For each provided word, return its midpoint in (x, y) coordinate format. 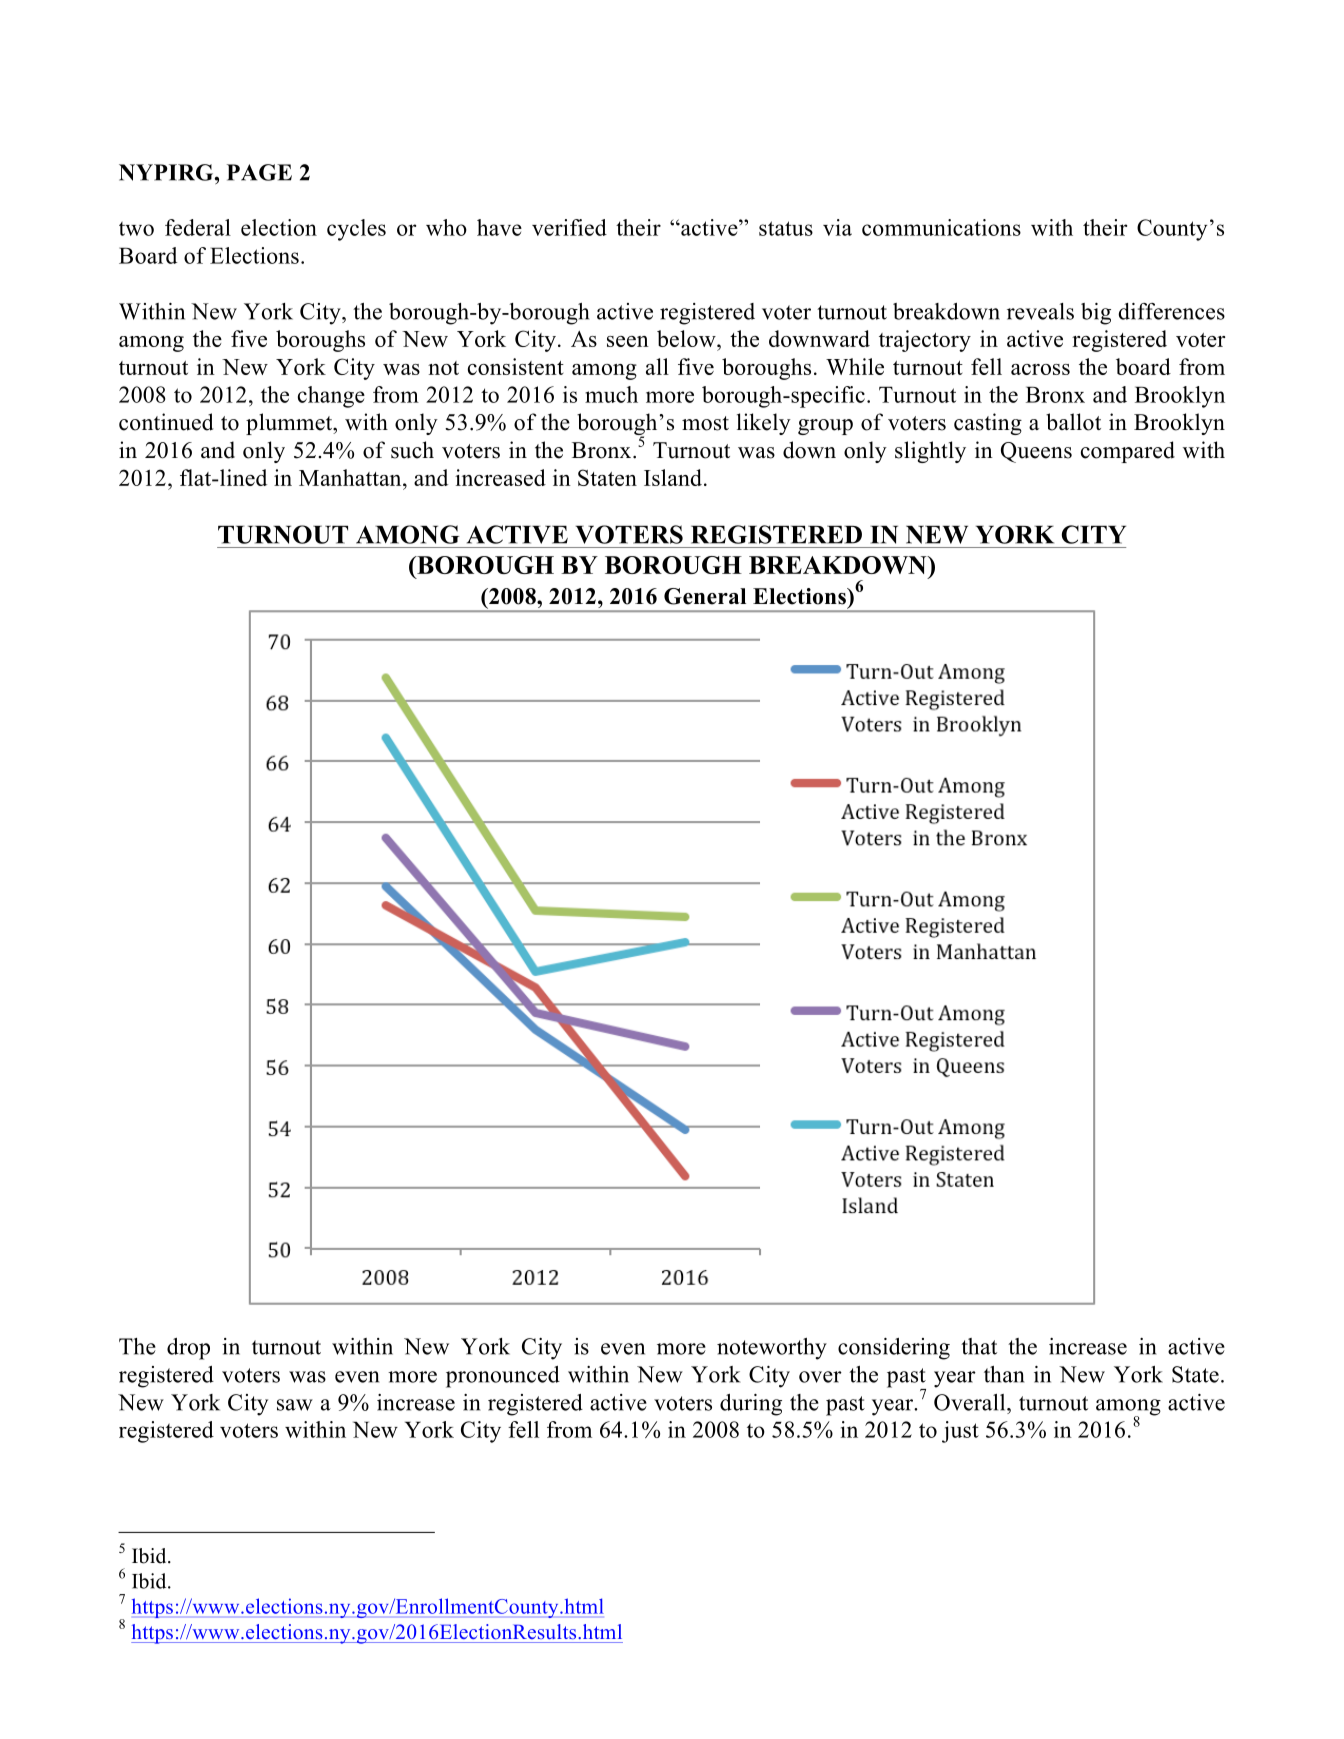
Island (673, 477)
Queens (1036, 452)
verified (569, 227)
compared (1128, 452)
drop (188, 1349)
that (979, 1346)
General (705, 596)
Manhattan (351, 477)
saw (295, 1405)
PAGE (259, 172)
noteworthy (772, 1349)
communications (941, 227)
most (705, 423)
